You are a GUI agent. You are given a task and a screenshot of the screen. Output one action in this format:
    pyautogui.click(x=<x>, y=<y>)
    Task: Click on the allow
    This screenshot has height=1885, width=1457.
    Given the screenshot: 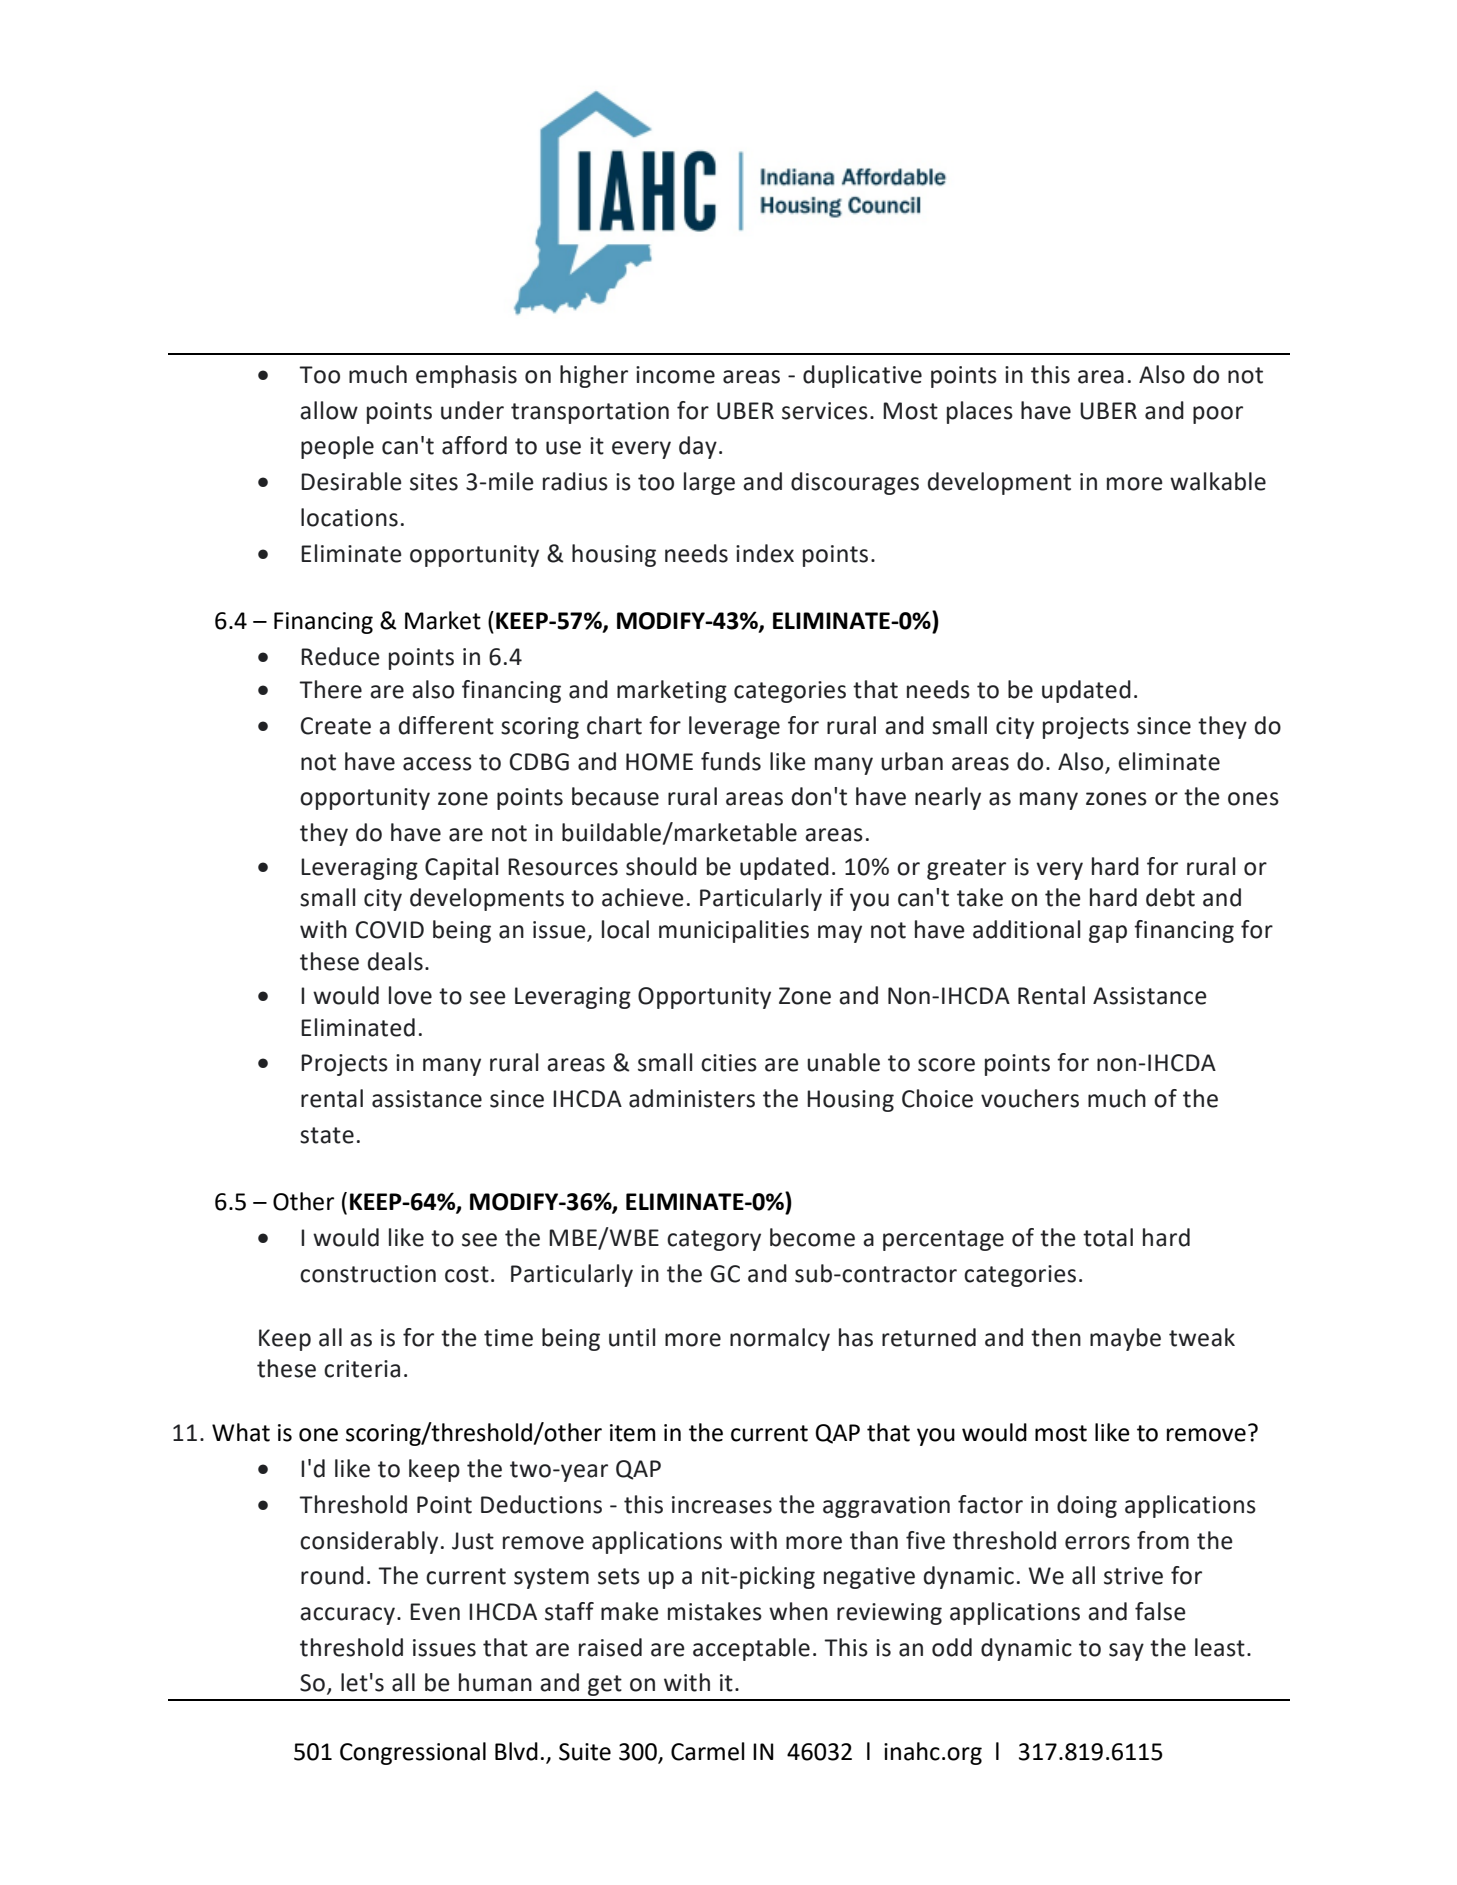 What is the action you would take?
    pyautogui.click(x=329, y=410)
